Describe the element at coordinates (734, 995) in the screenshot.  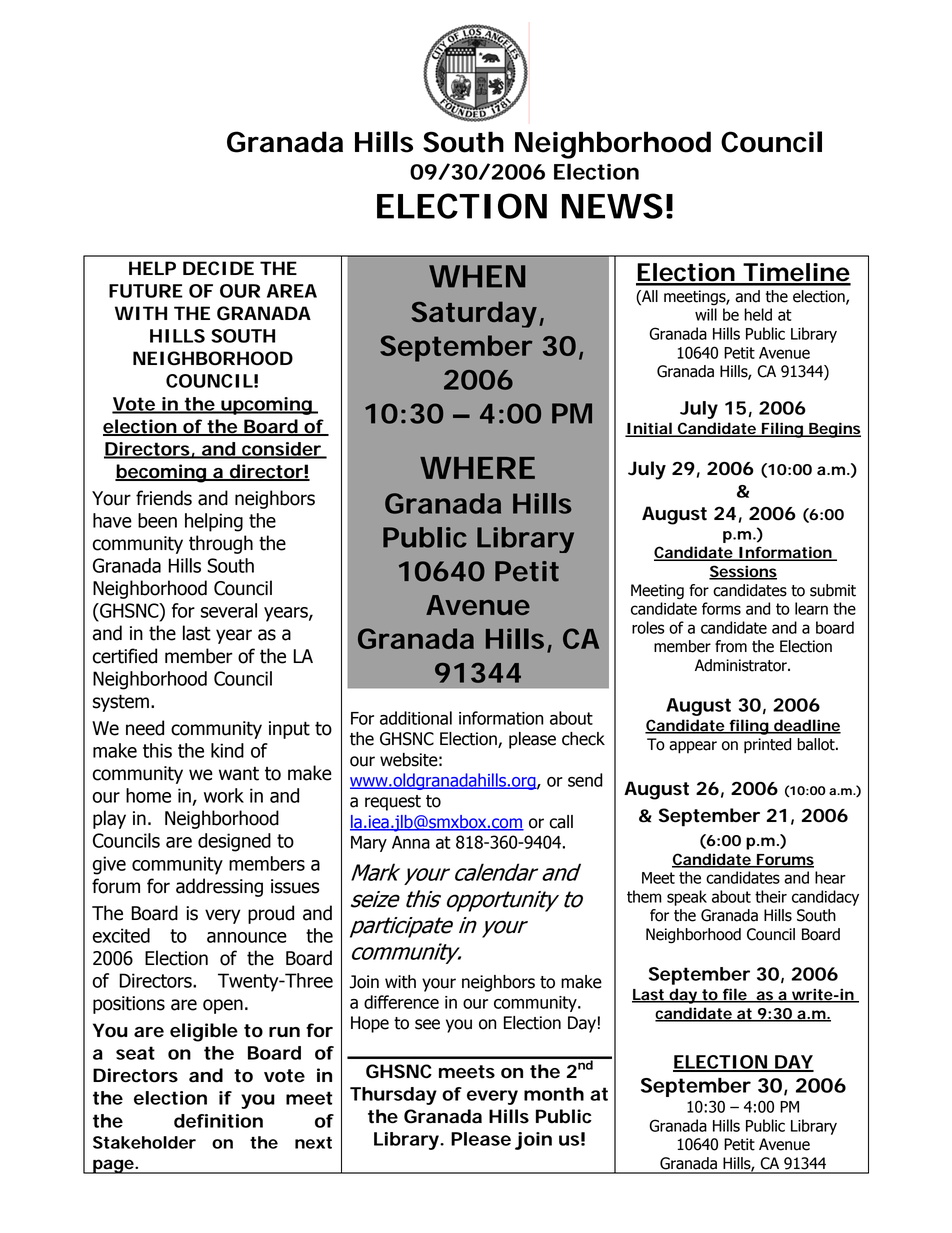
I see `file` at that location.
